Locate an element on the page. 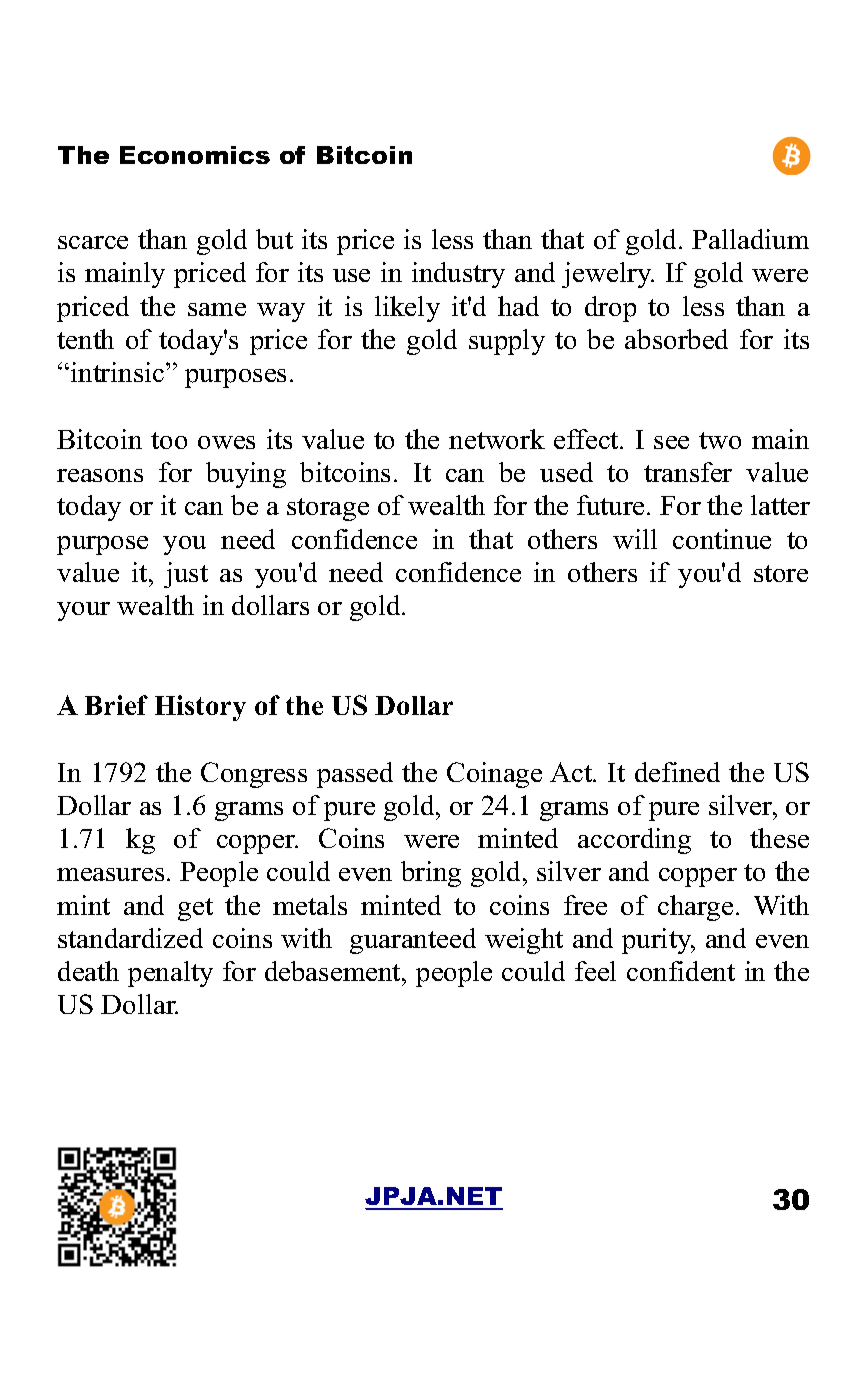 The image size is (868, 1389). confident is located at coordinates (681, 971).
